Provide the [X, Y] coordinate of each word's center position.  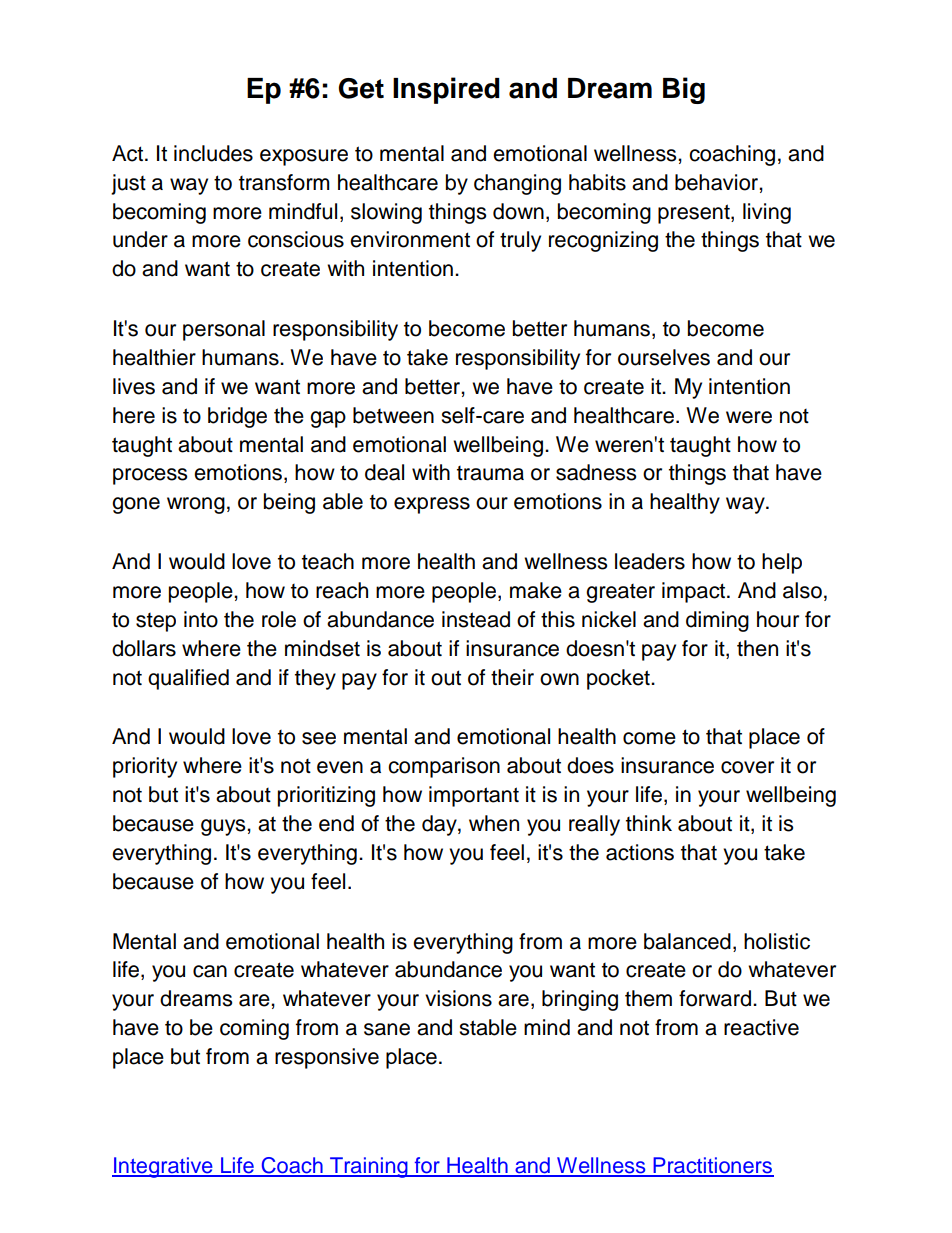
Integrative [163, 1167]
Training [369, 1167]
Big [684, 90]
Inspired [446, 90]
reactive [761, 1027]
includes [213, 153]
